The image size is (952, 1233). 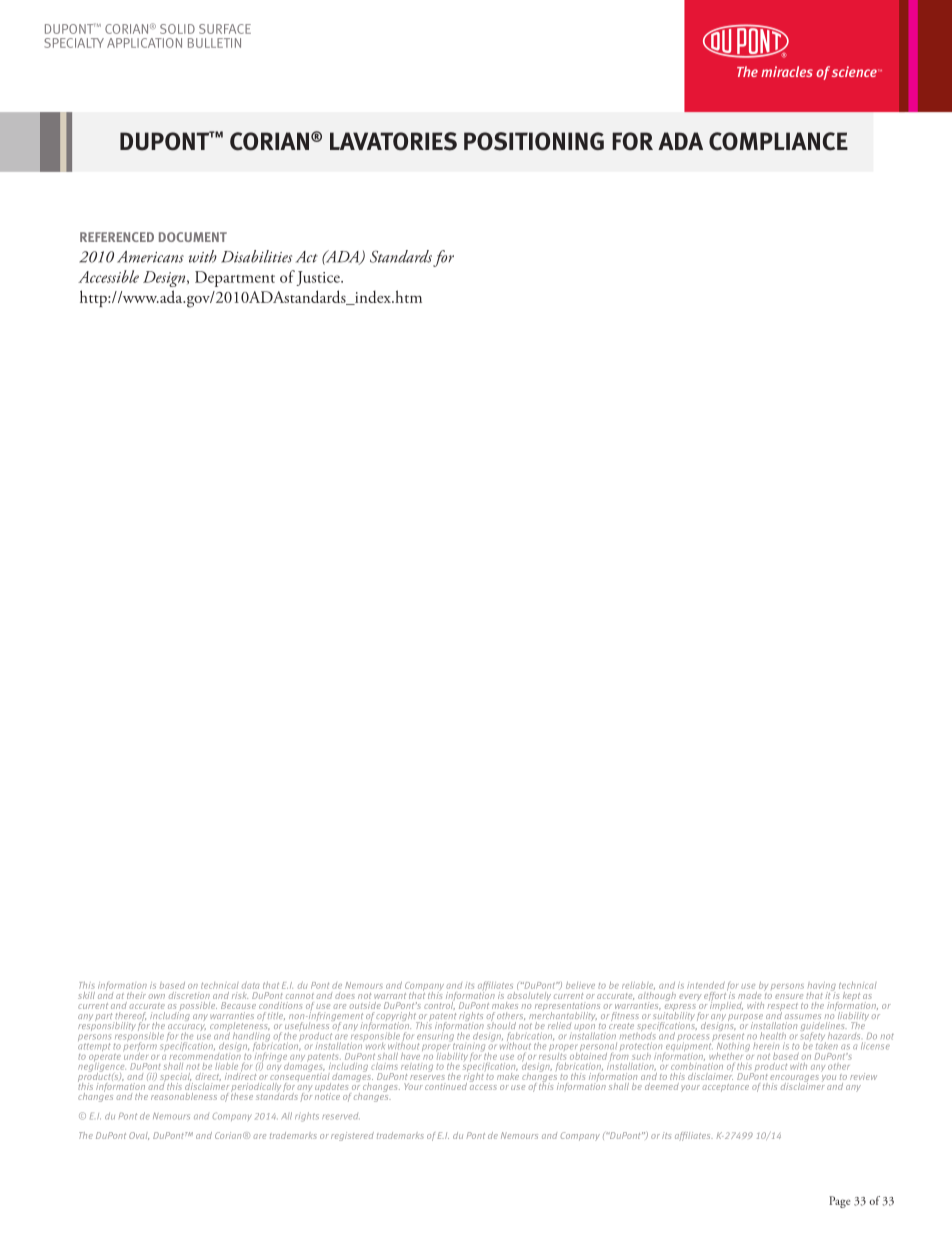 What do you see at coordinates (778, 141) in the image?
I see `COMPLIANCE` at bounding box center [778, 141].
